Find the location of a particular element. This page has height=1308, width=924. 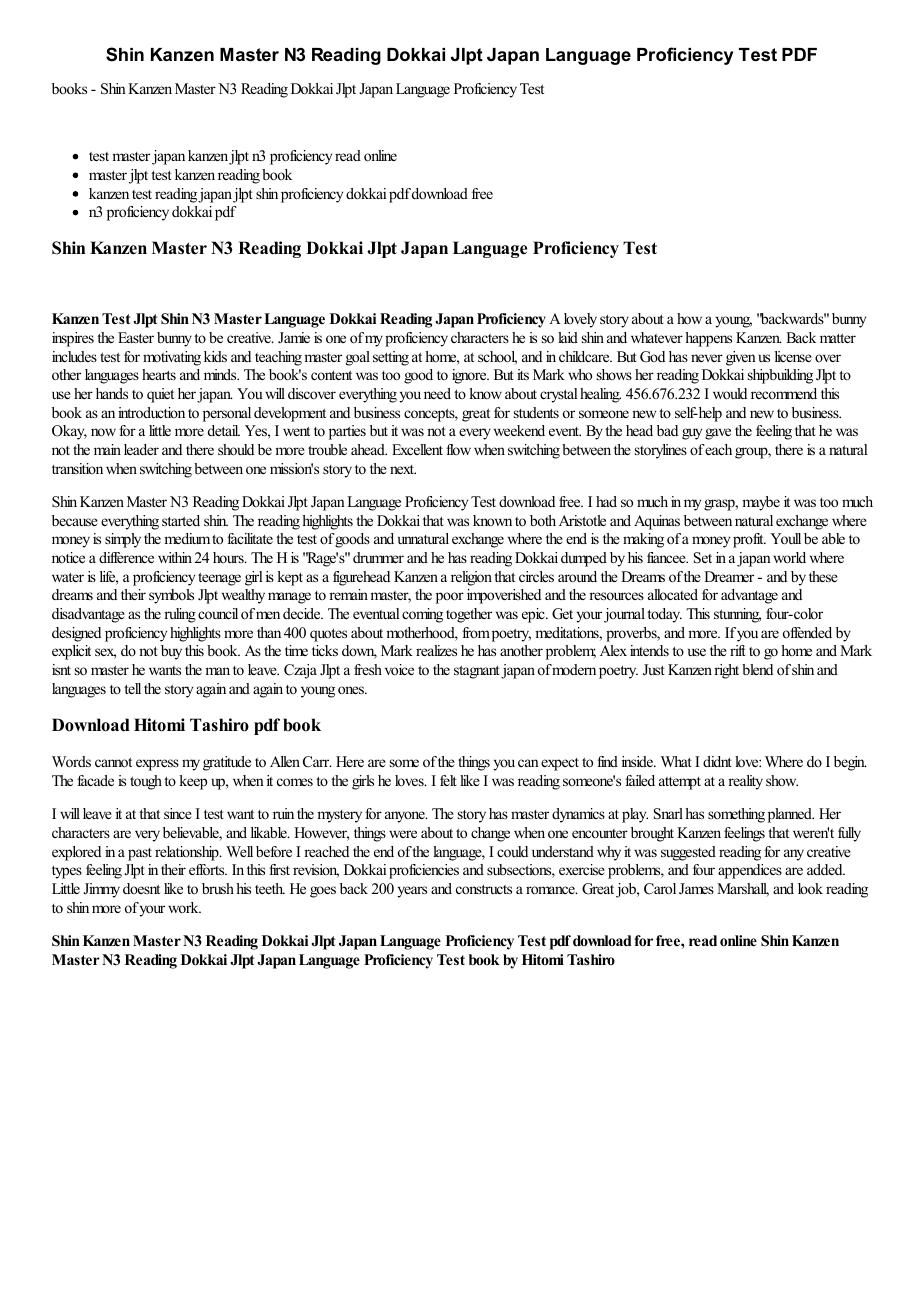

stunning is located at coordinates (737, 615).
